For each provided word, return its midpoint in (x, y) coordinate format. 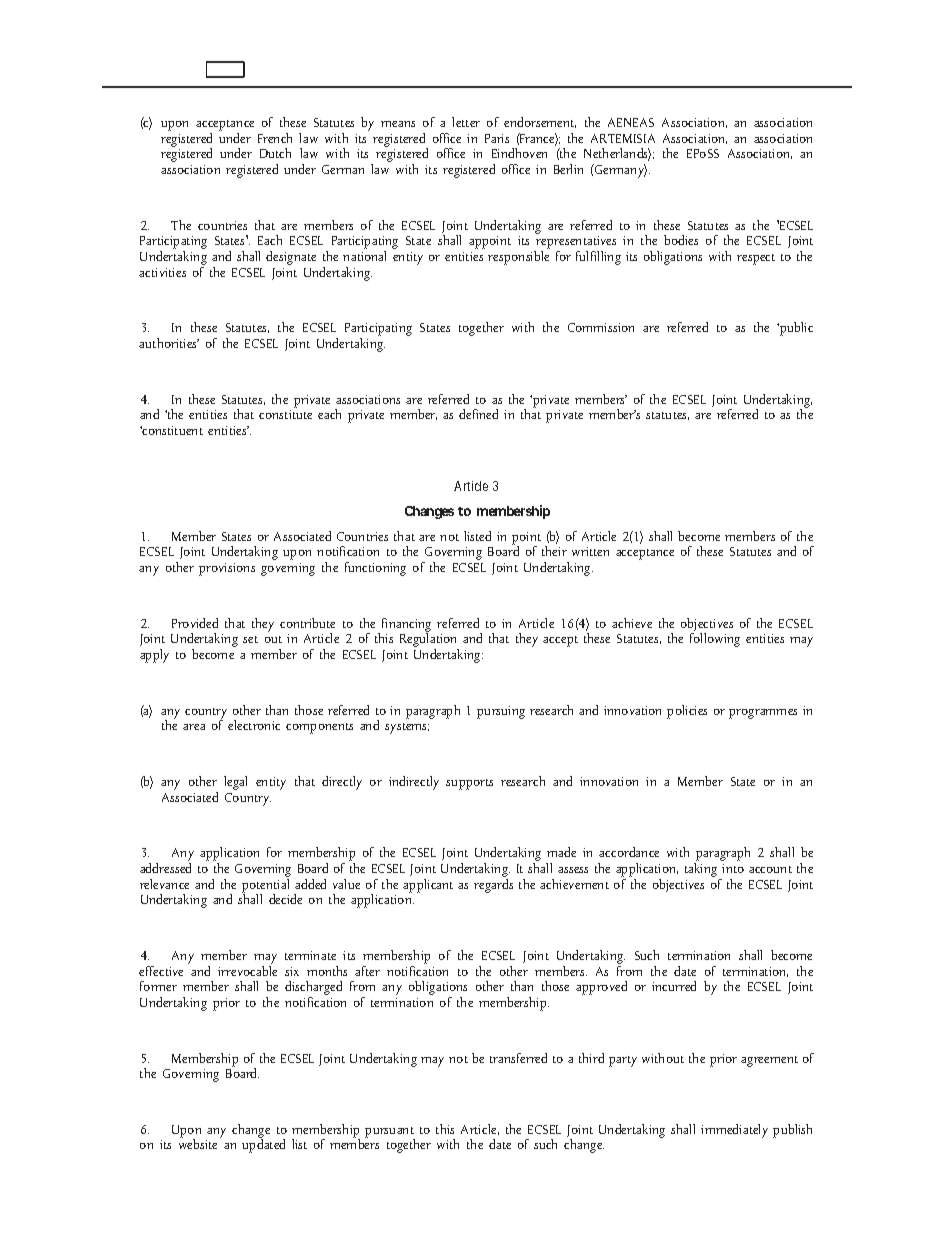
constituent (171, 430)
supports (469, 784)
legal (235, 783)
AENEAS (631, 122)
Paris (497, 138)
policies (687, 712)
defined (478, 414)
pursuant (390, 1133)
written (590, 551)
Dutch (275, 153)
